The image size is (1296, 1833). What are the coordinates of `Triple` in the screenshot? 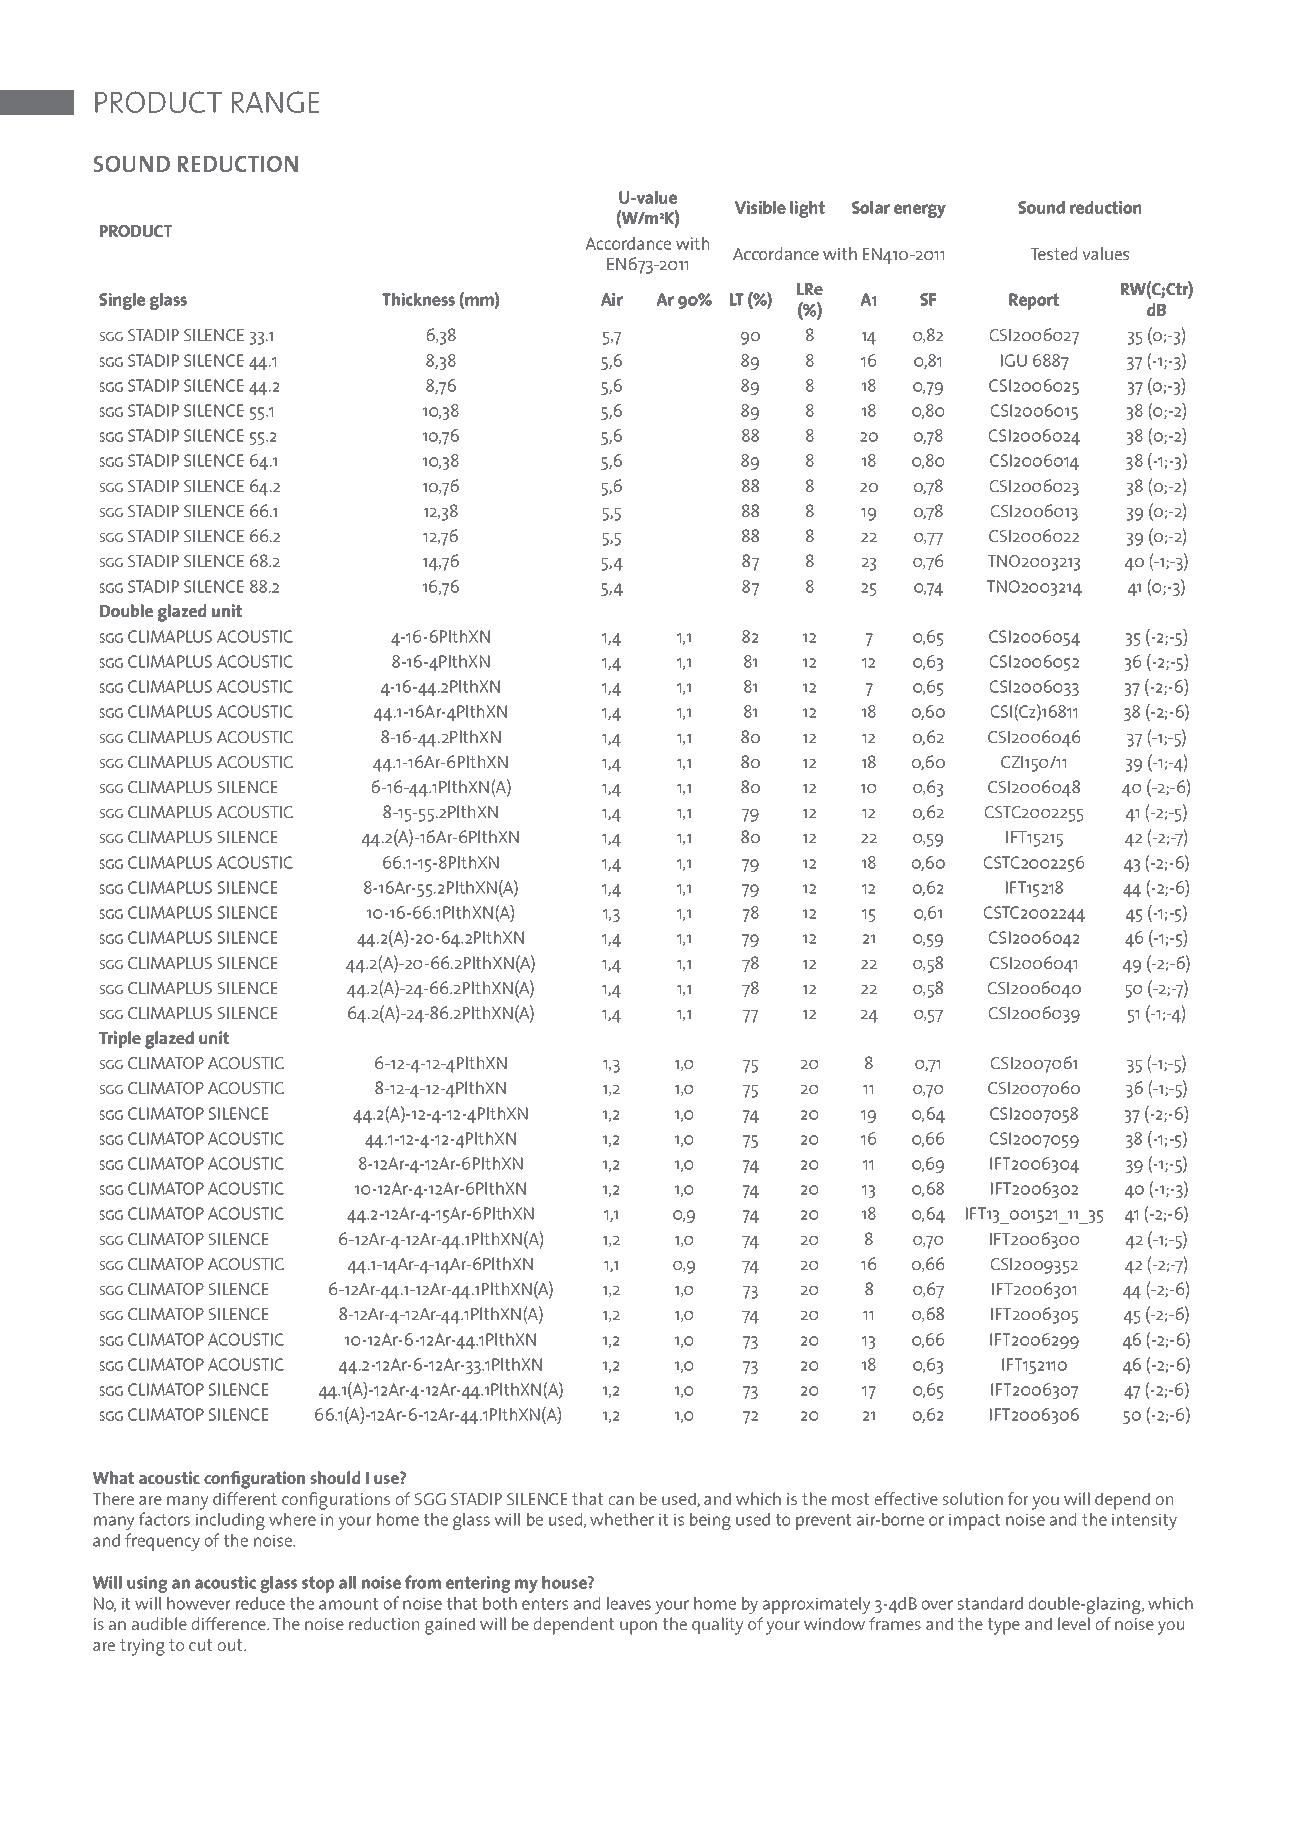 It's located at (120, 1039).
